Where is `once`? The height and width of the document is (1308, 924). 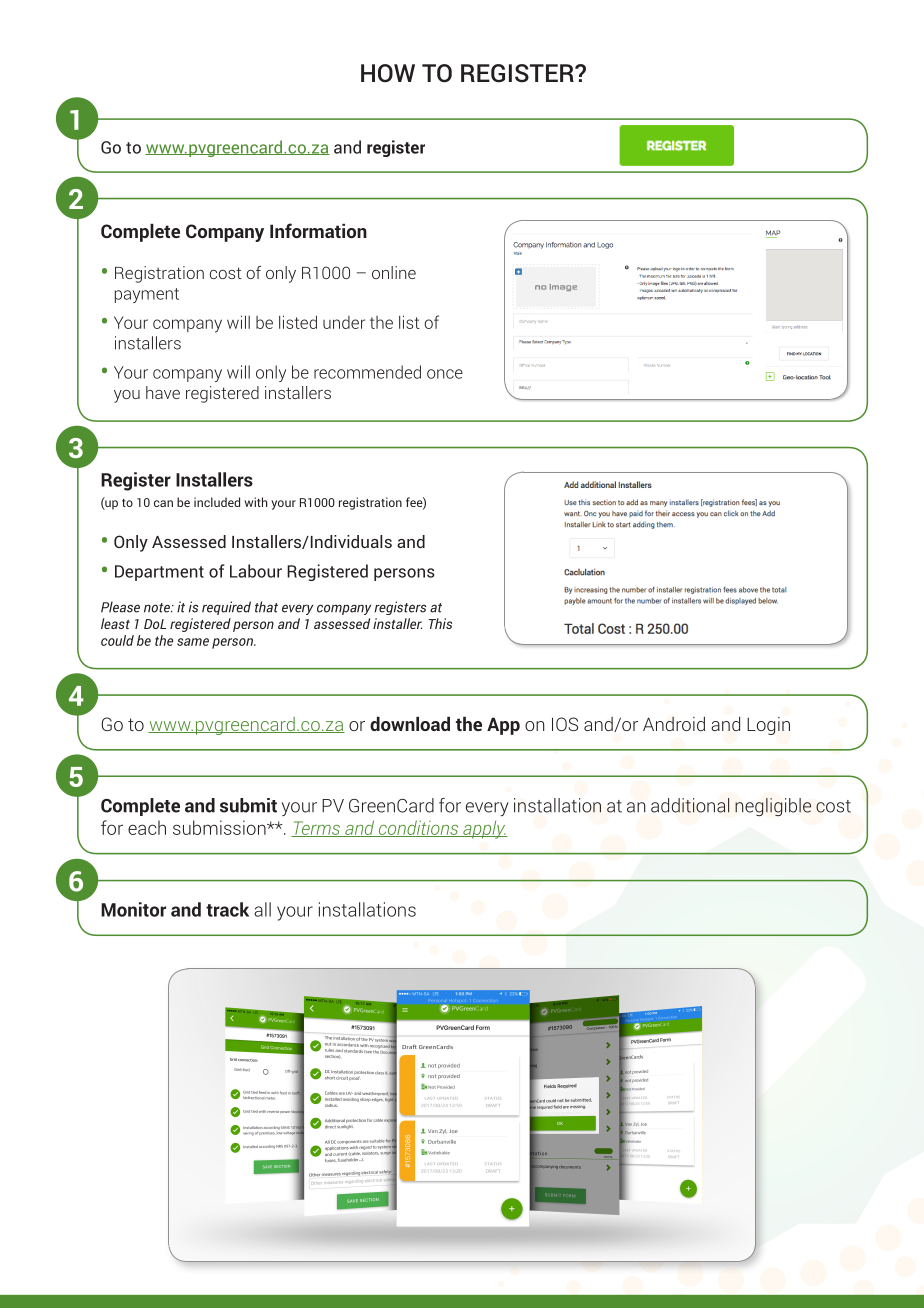 once is located at coordinates (445, 374).
